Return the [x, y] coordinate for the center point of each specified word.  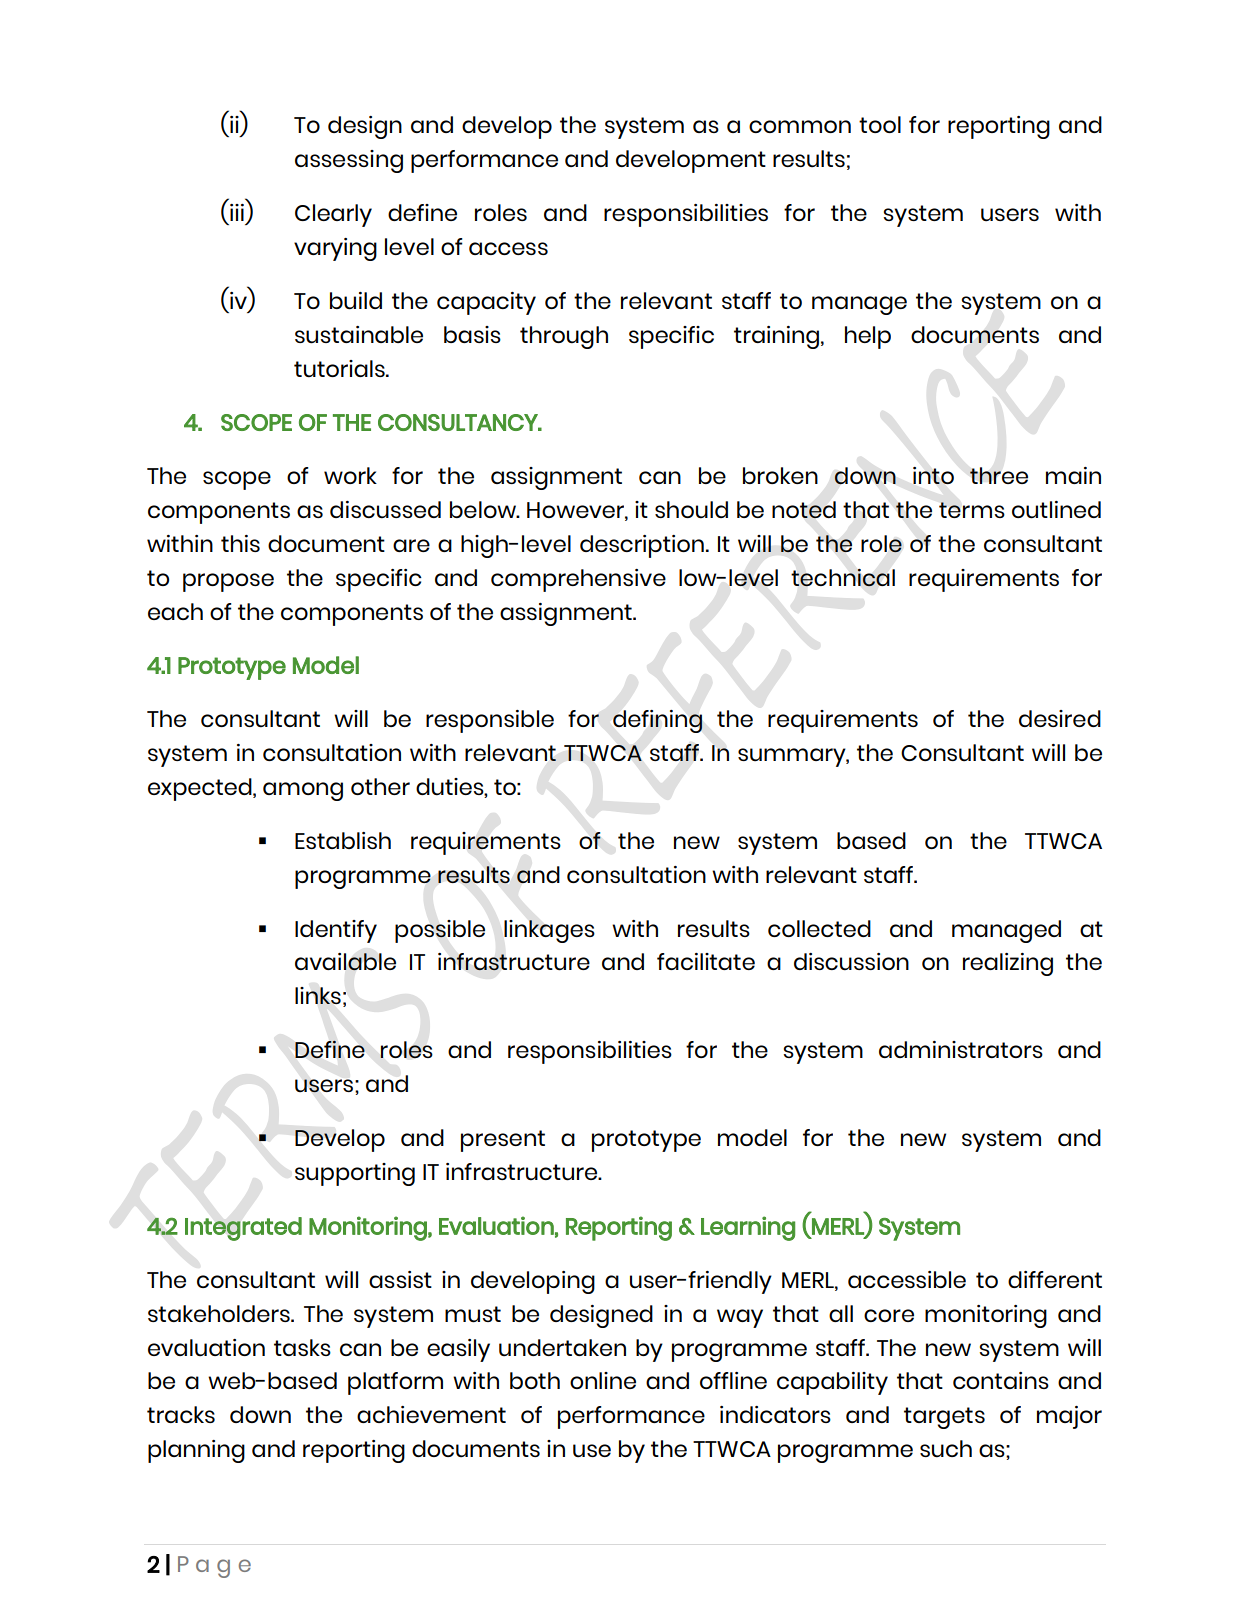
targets [944, 1418]
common [800, 126]
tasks [302, 1347]
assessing [349, 161]
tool [880, 124]
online [603, 1380]
